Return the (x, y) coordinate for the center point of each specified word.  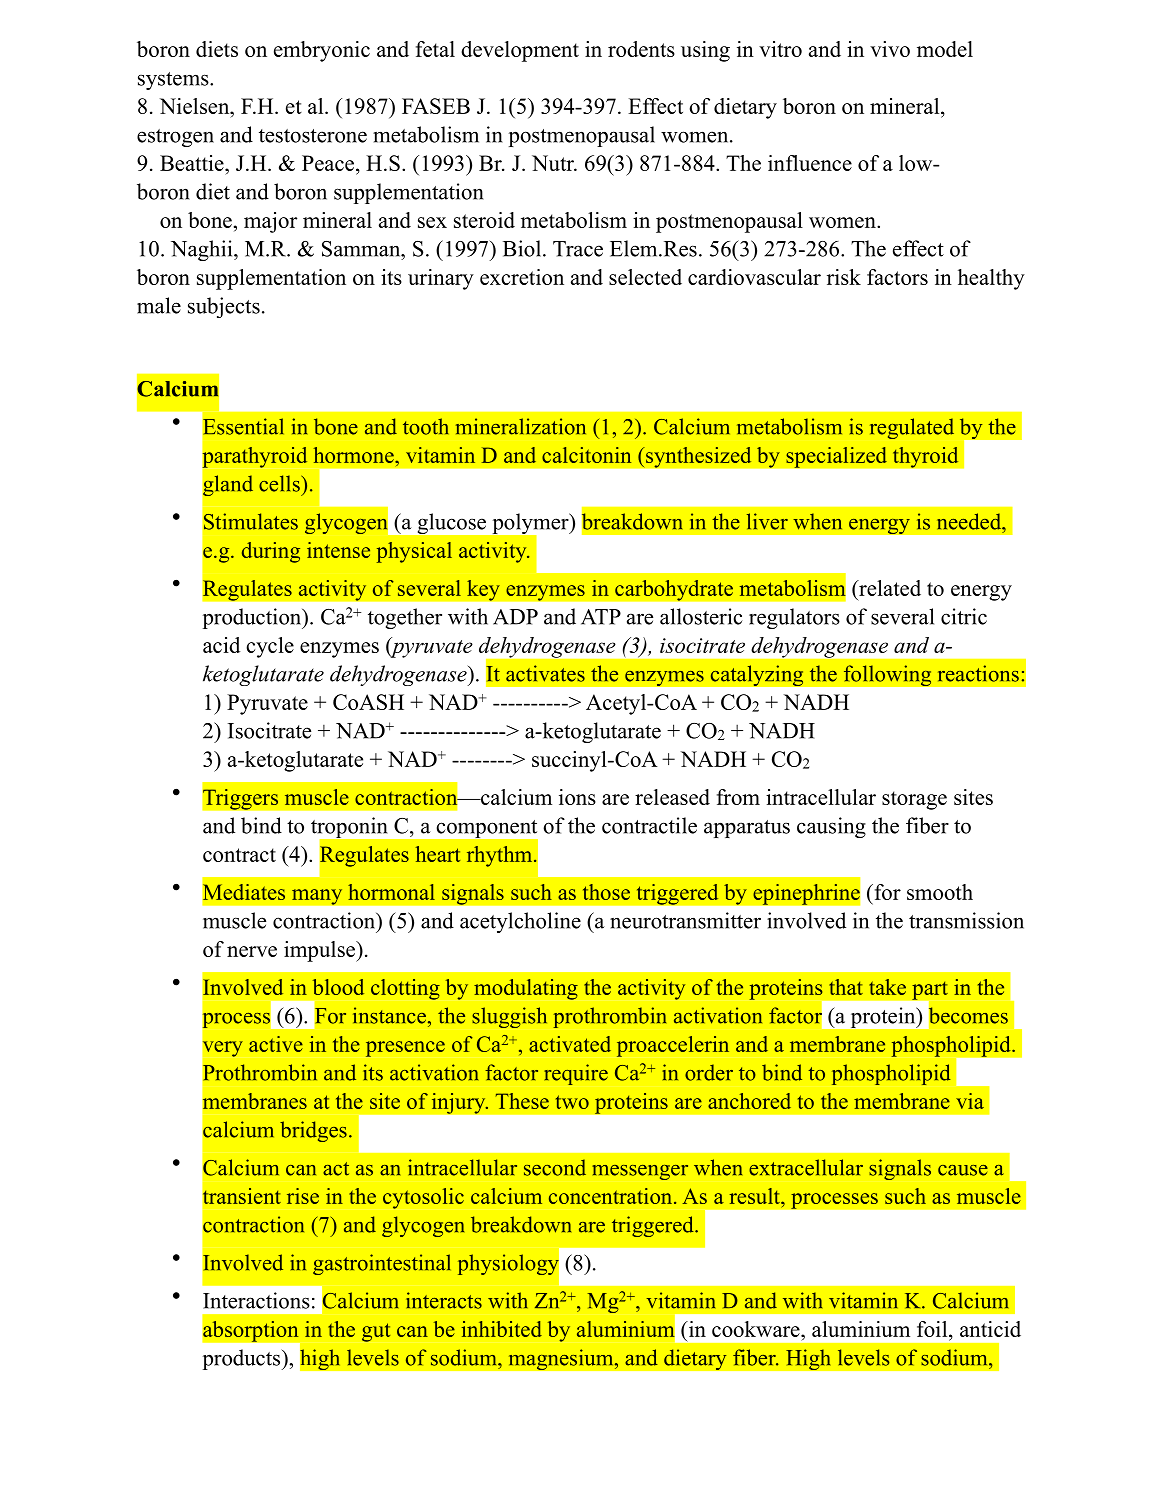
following (887, 675)
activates (545, 673)
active (276, 1044)
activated (570, 1044)
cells (279, 483)
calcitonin (586, 455)
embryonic (322, 51)
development (520, 51)
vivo (890, 49)
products (243, 1359)
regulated (912, 428)
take (887, 987)
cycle (270, 647)
